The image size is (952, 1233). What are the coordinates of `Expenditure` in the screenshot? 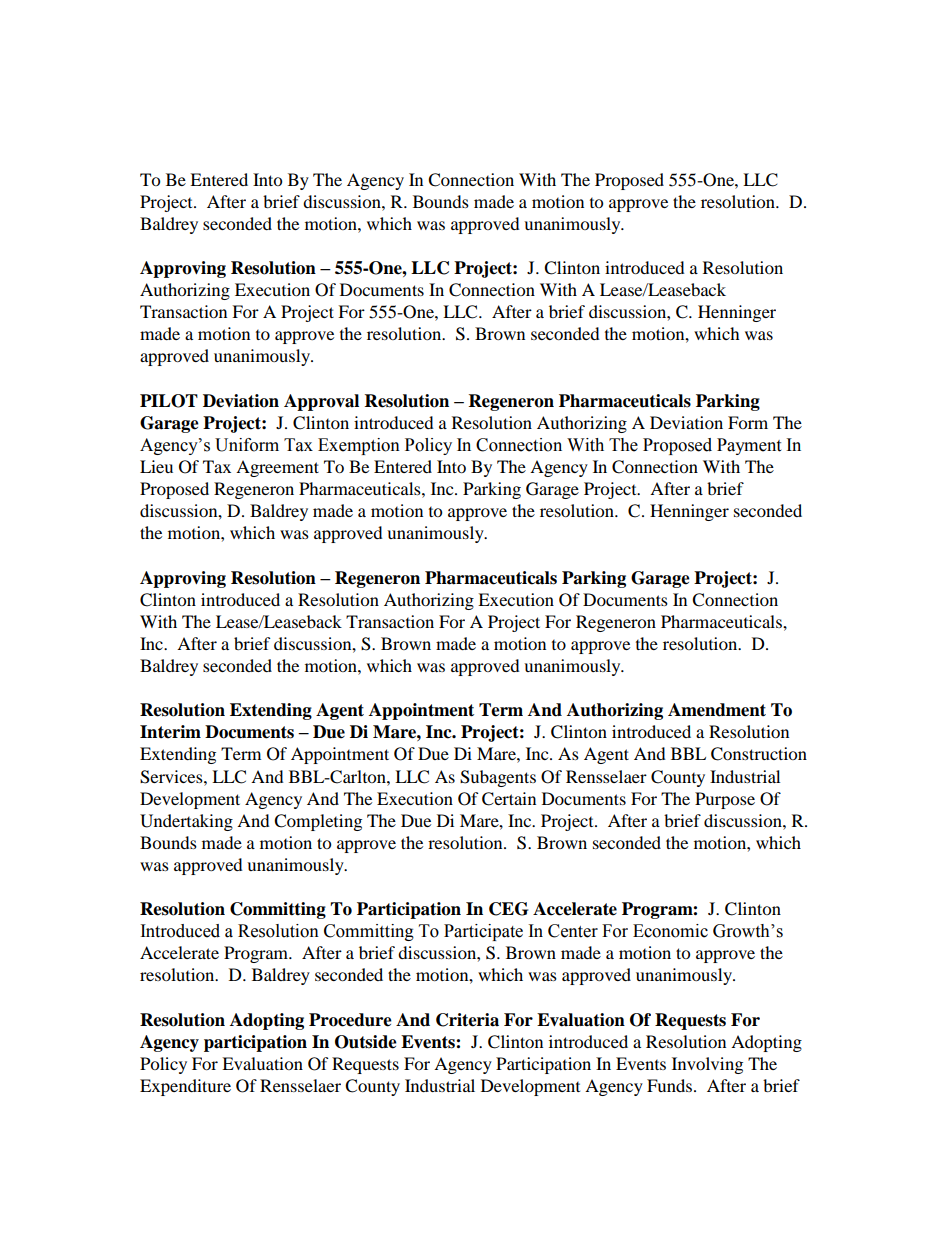 It's located at (185, 1087).
